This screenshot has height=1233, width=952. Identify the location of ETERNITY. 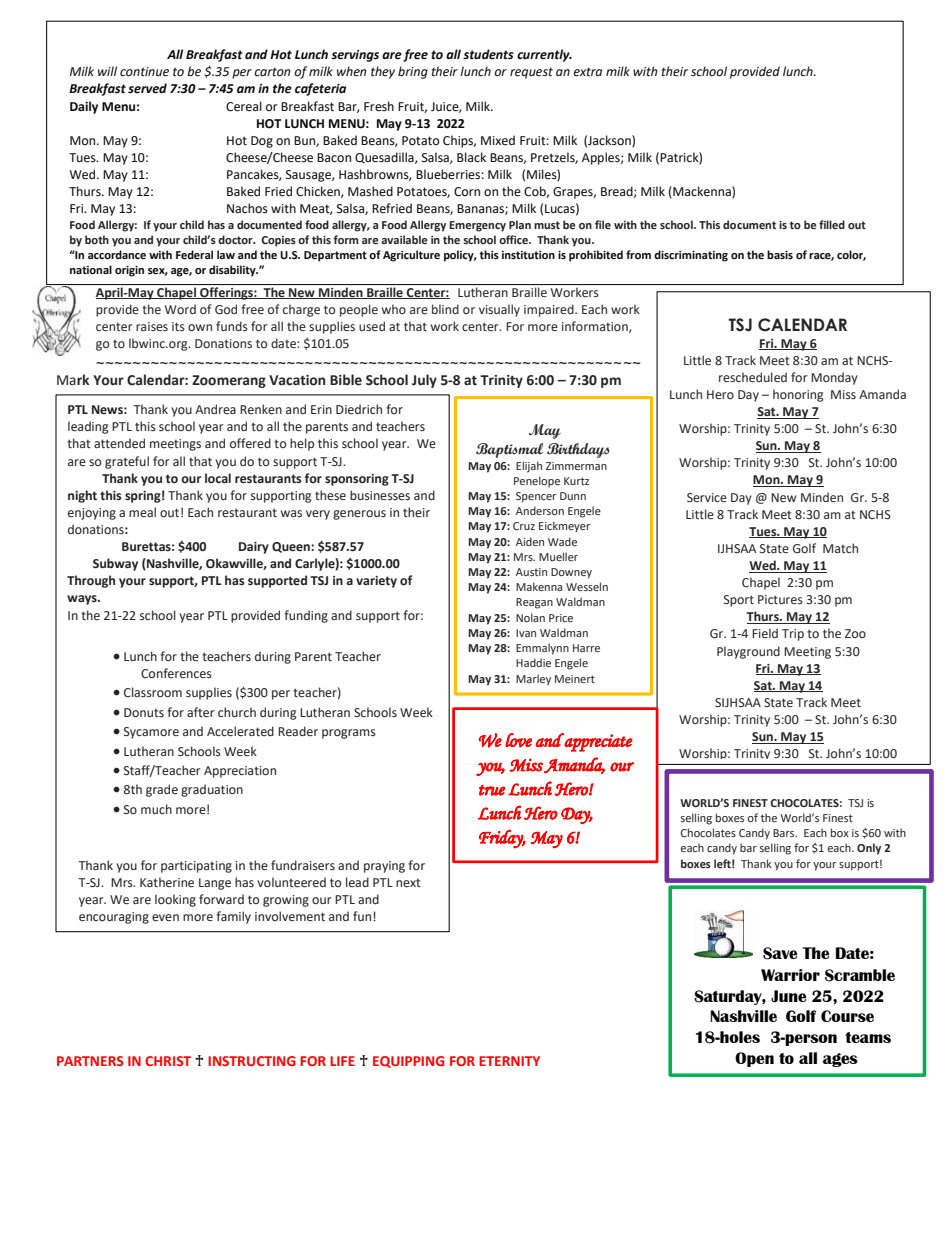
(509, 1061).
